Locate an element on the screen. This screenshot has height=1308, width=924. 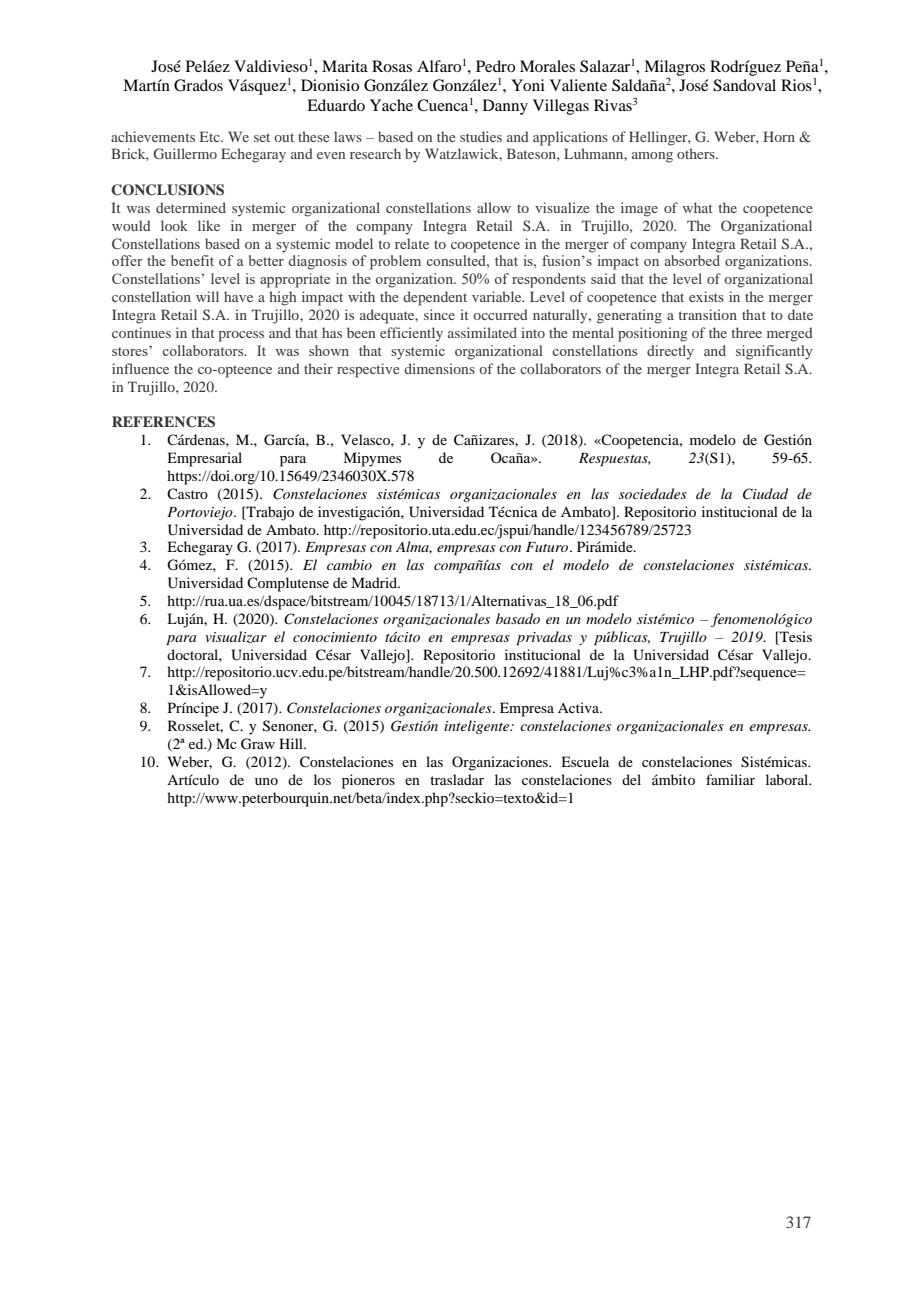
Escuela is located at coordinates (585, 761).
